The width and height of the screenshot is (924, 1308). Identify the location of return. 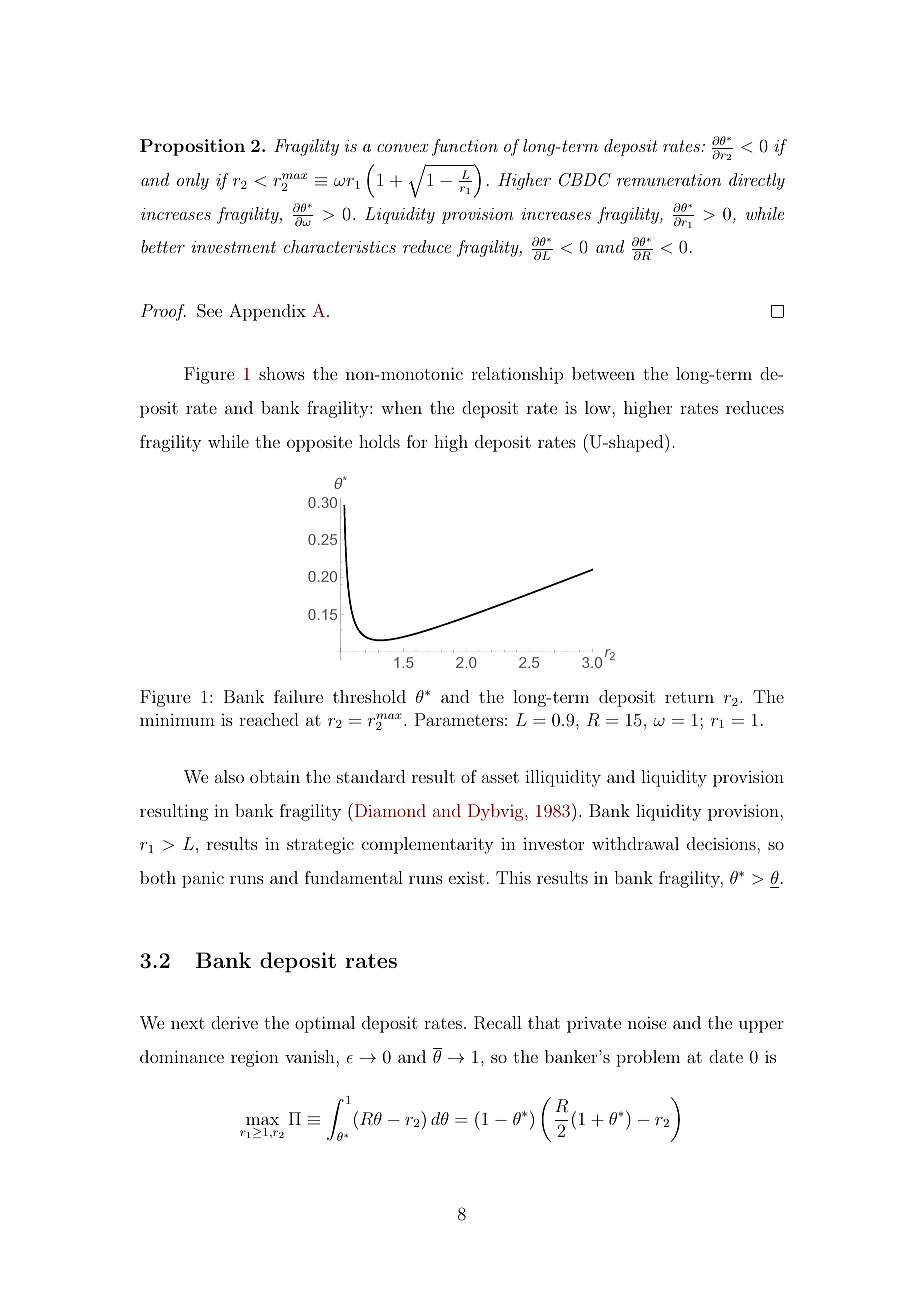
(689, 697).
